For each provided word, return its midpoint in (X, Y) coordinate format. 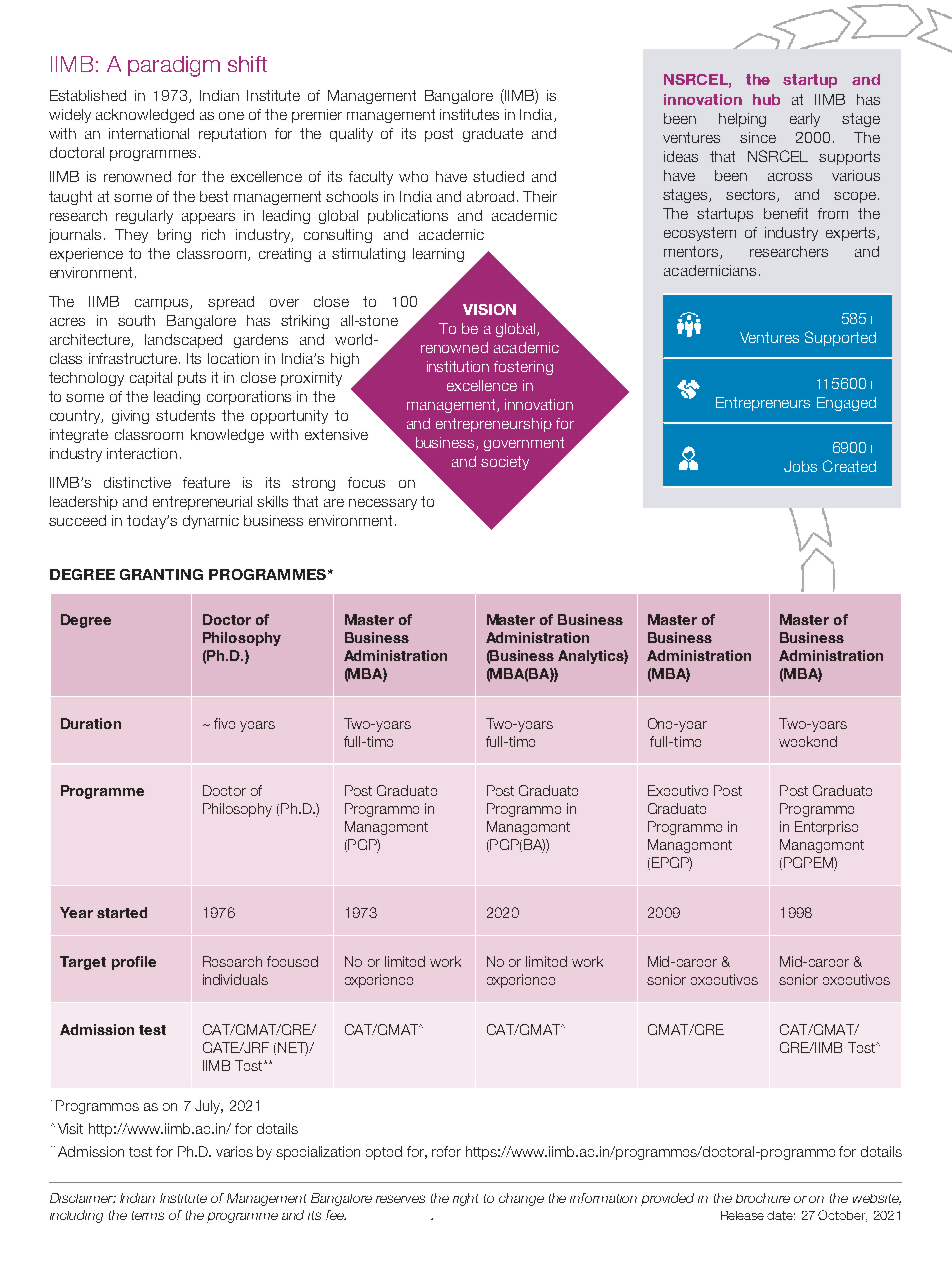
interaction (142, 453)
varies (234, 1151)
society (505, 463)
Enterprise (826, 828)
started (122, 912)
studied (498, 176)
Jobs (800, 466)
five (224, 723)
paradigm (174, 66)
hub (766, 99)
